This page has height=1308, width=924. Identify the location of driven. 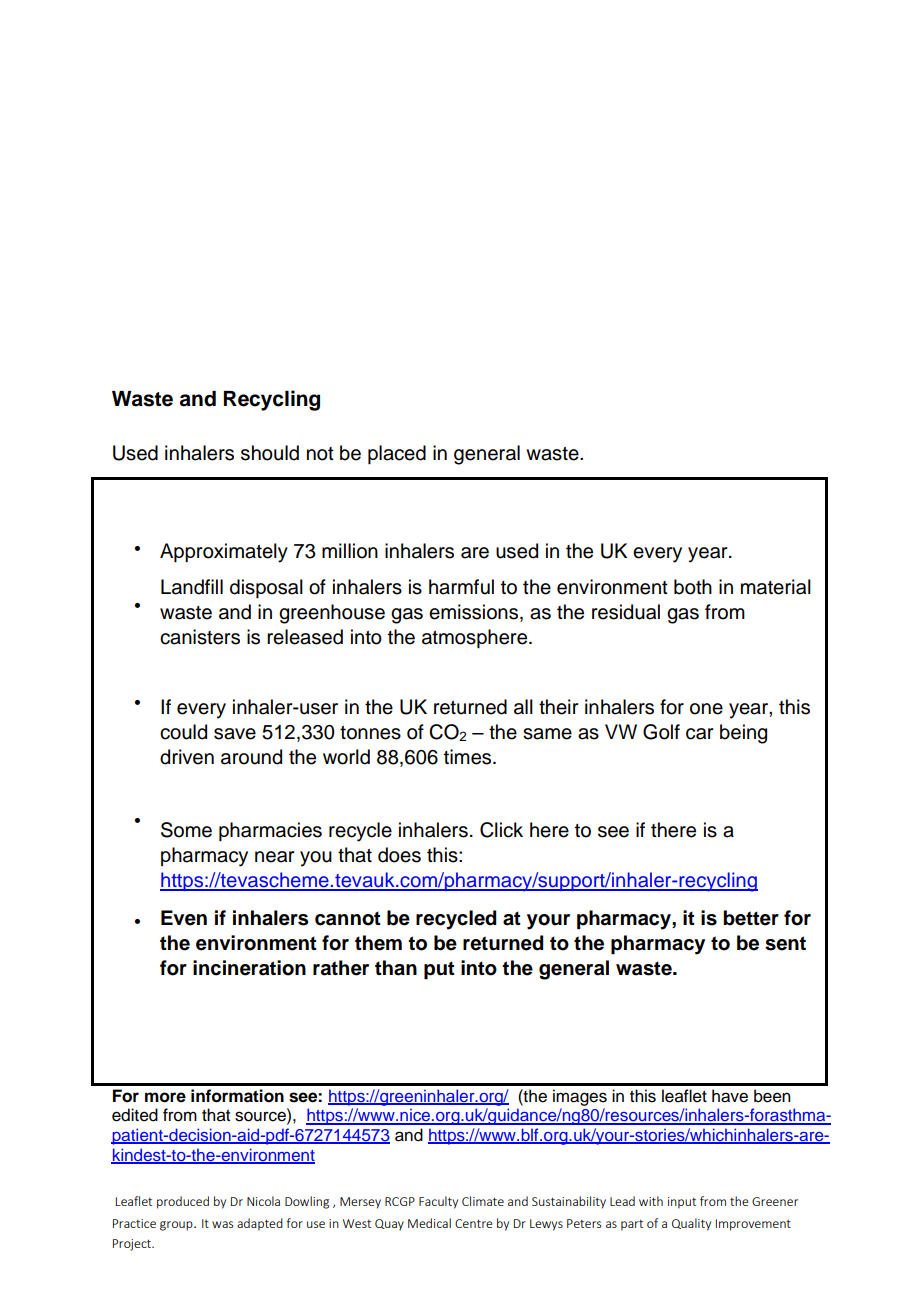
(187, 757).
